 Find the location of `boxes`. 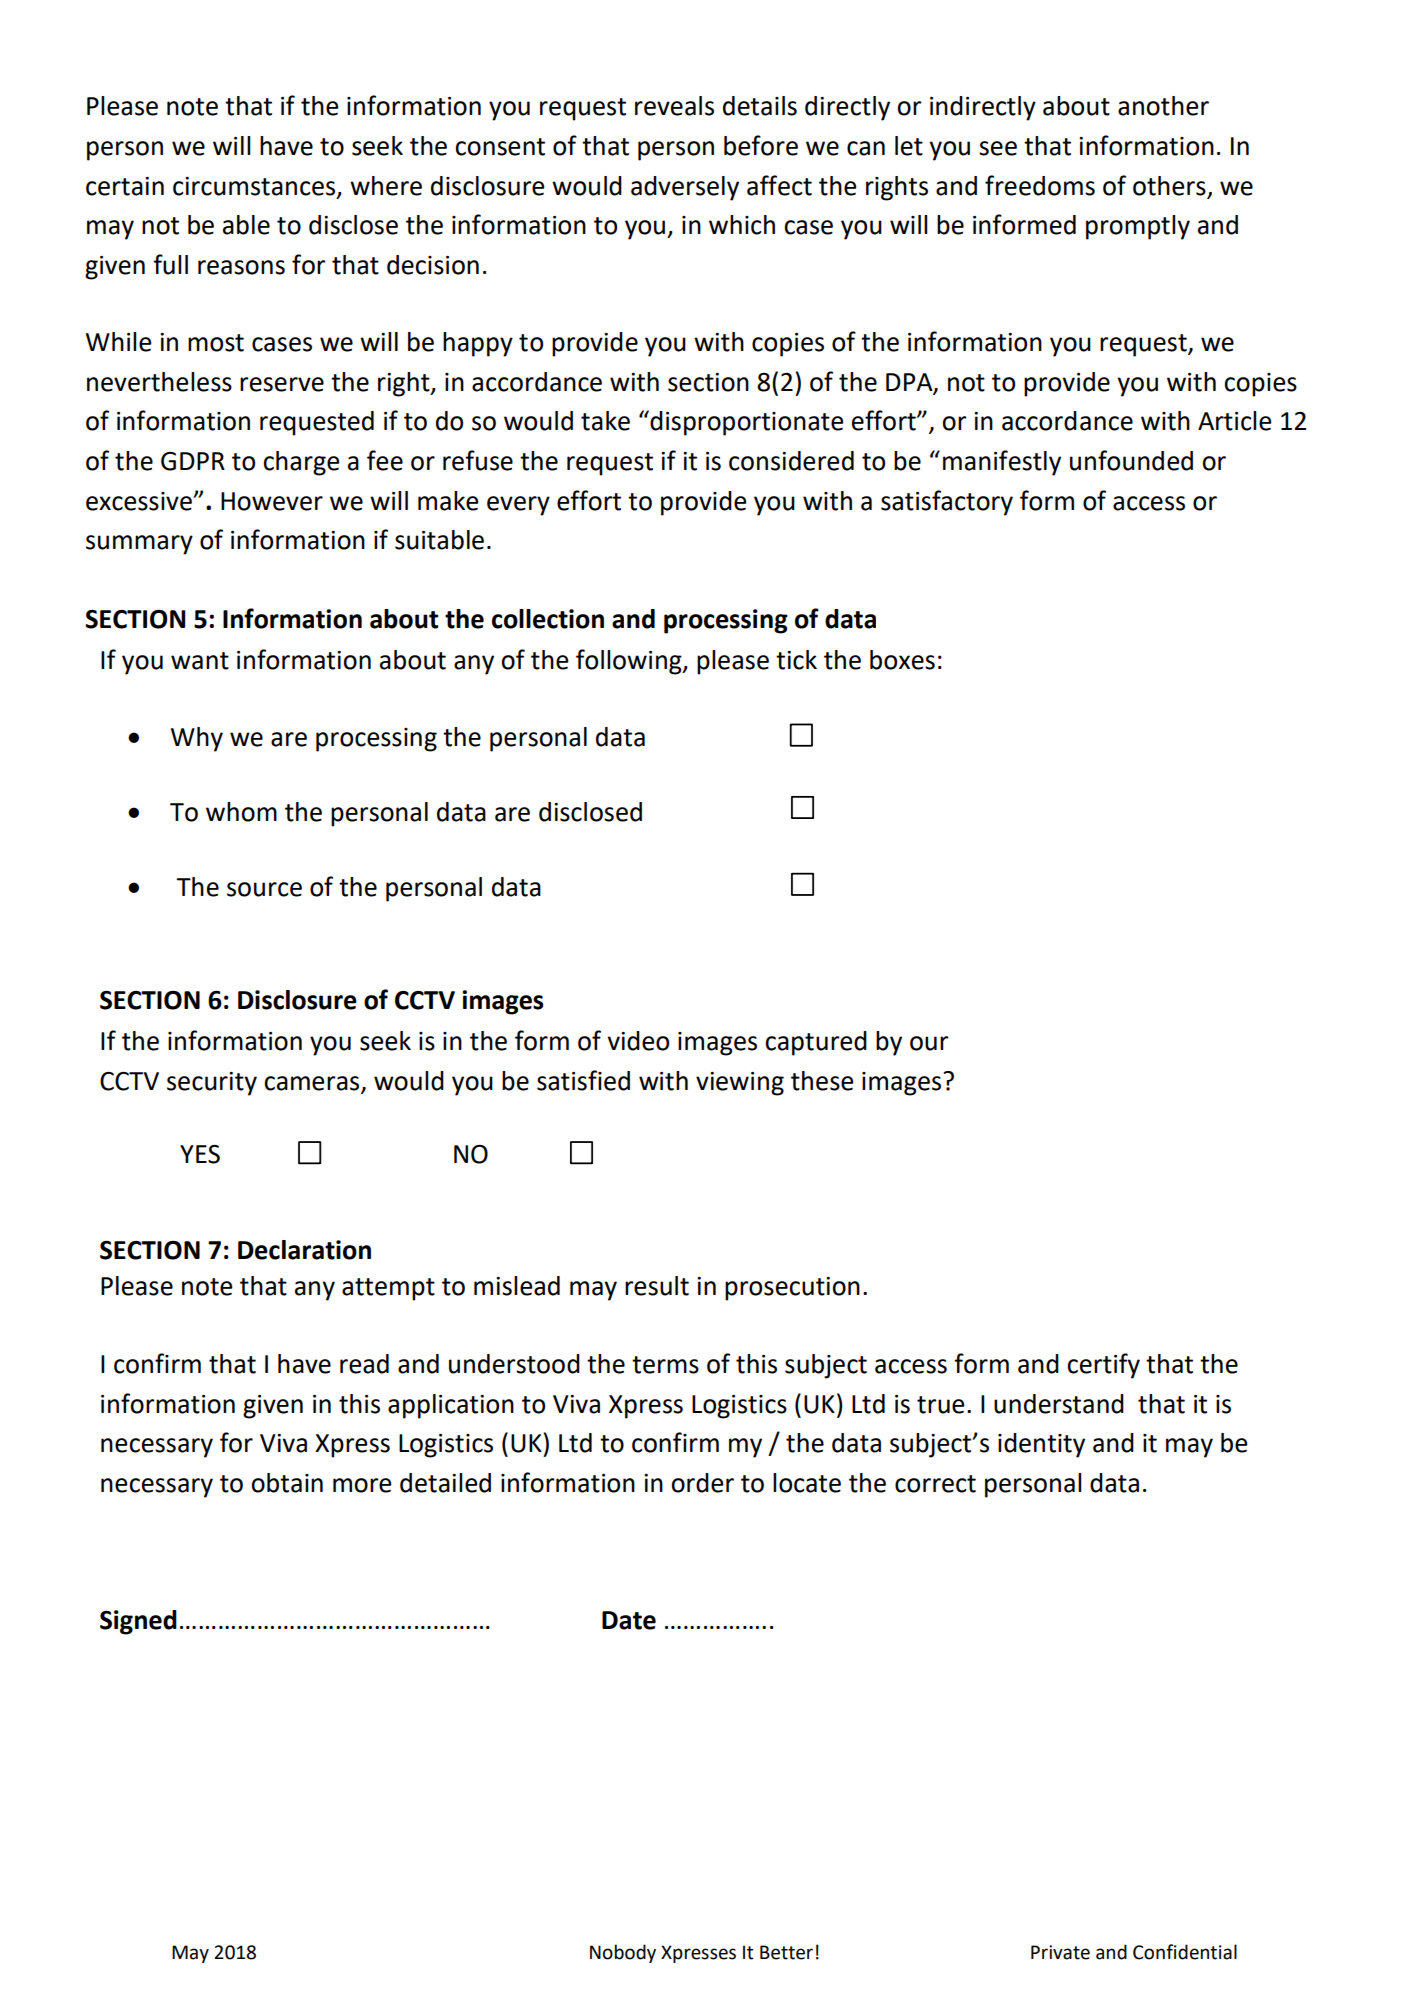

boxes is located at coordinates (902, 660).
